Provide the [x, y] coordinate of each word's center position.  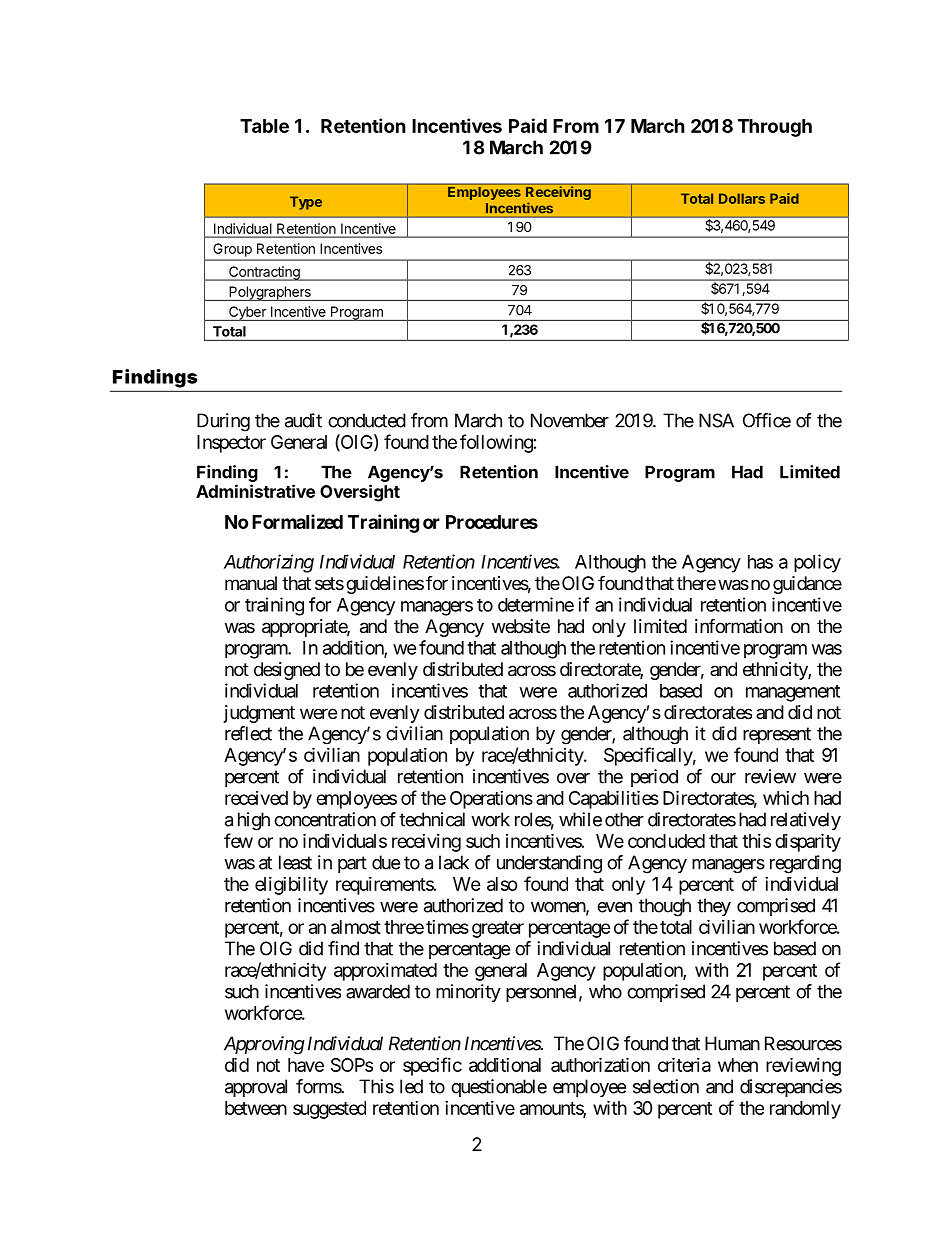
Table [264, 126]
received [256, 798]
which [786, 798]
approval [256, 1088]
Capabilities [614, 799]
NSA [716, 420]
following [497, 443]
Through [775, 128]
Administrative [255, 491]
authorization [600, 1064]
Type [306, 203]
